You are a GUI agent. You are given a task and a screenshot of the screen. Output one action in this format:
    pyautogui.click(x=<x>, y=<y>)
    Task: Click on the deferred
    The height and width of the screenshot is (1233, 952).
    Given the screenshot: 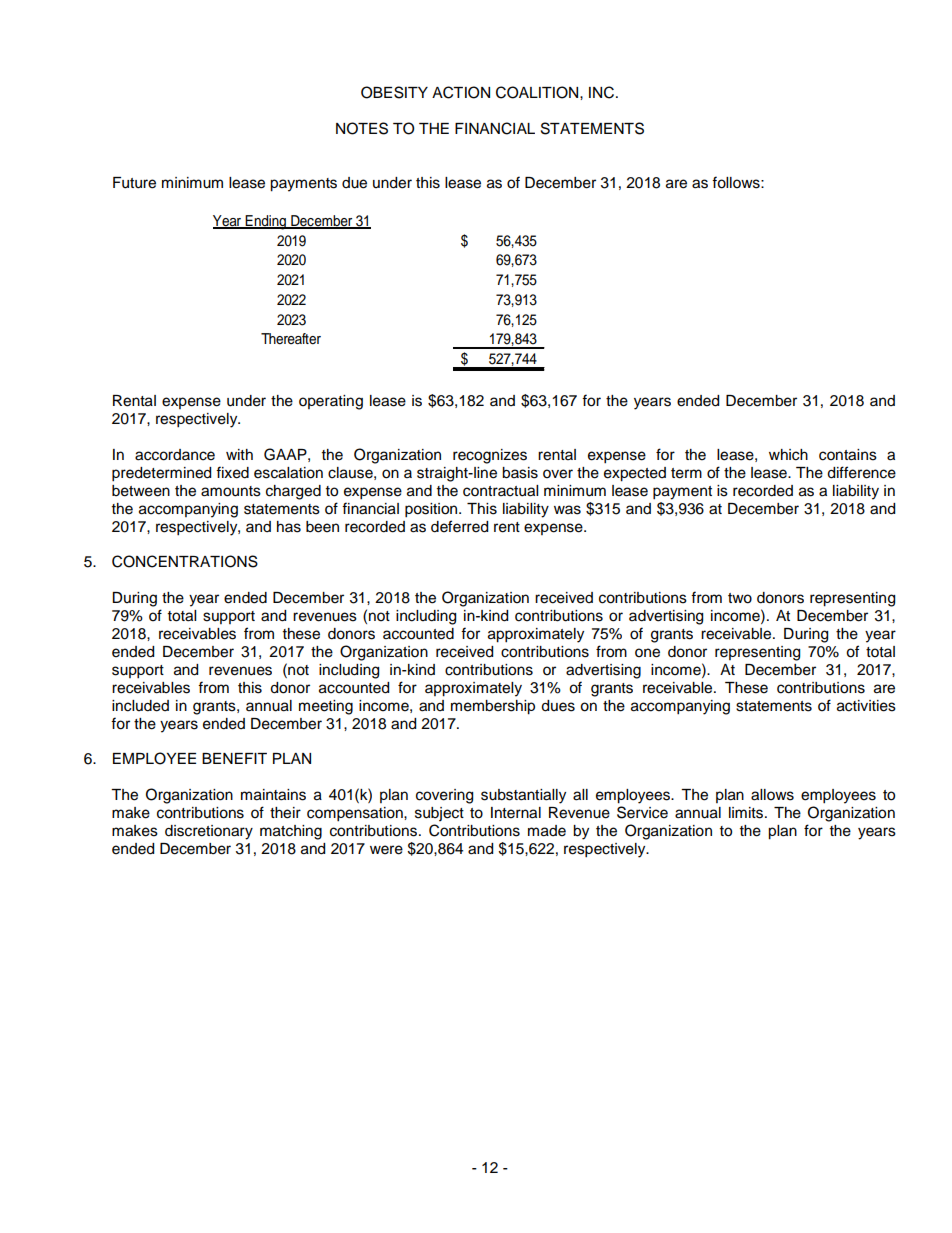 What is the action you would take?
    pyautogui.click(x=459, y=526)
